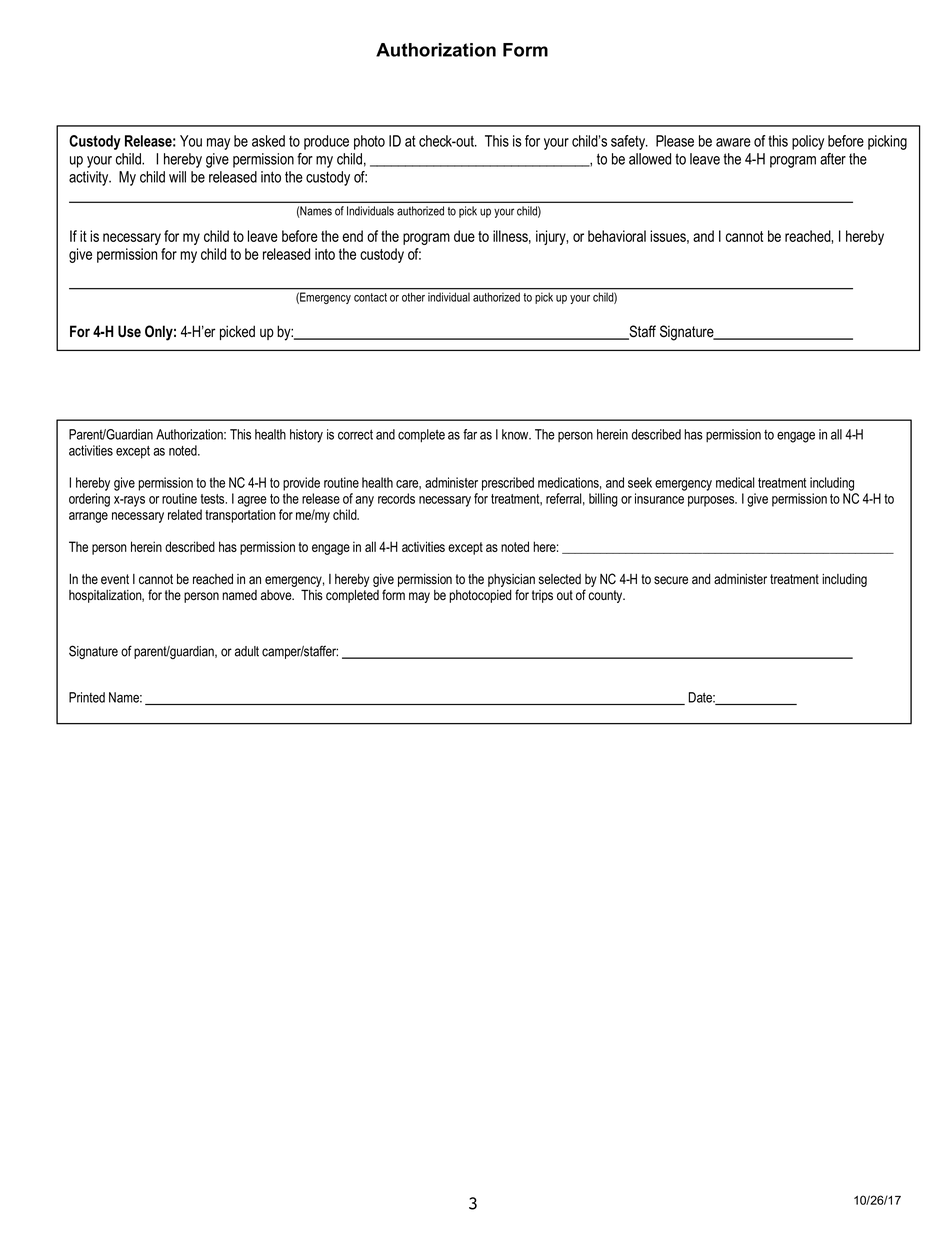 The width and height of the screenshot is (952, 1233). Describe the element at coordinates (326, 142) in the screenshot. I see `produce` at that location.
